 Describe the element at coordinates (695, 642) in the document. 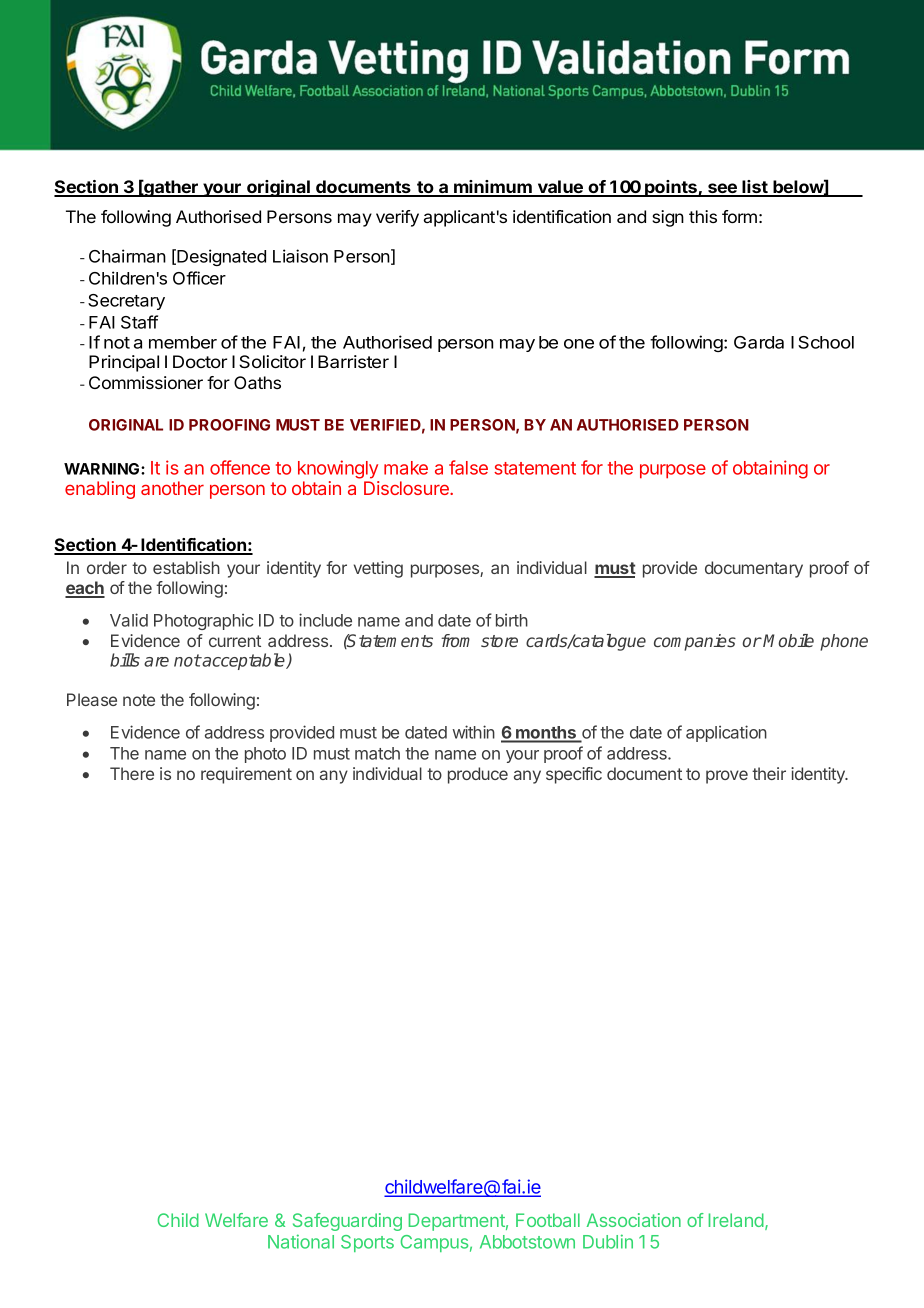

I see `companies` at that location.
